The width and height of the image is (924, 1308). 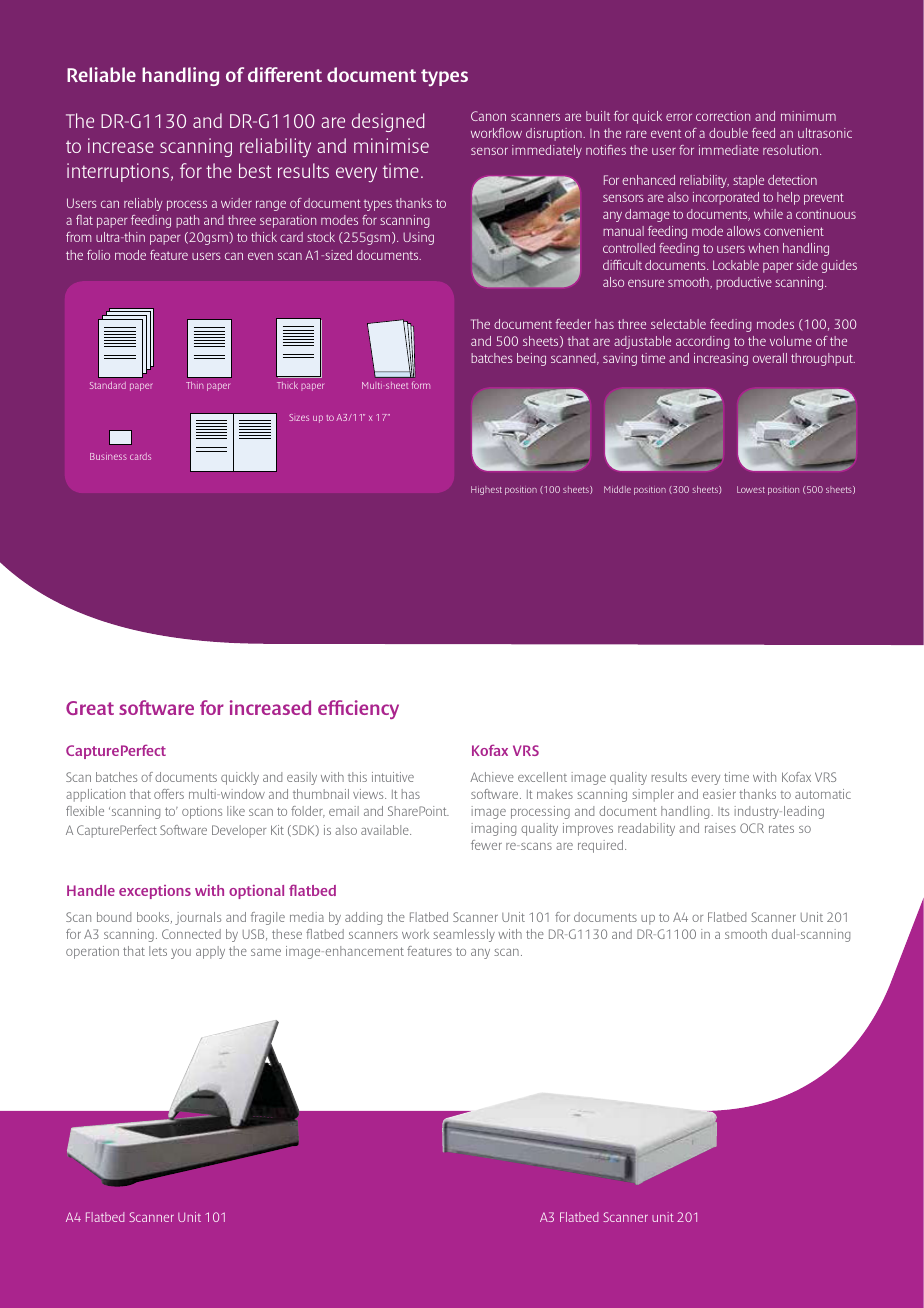 I want to click on Achieve, so click(x=492, y=777).
